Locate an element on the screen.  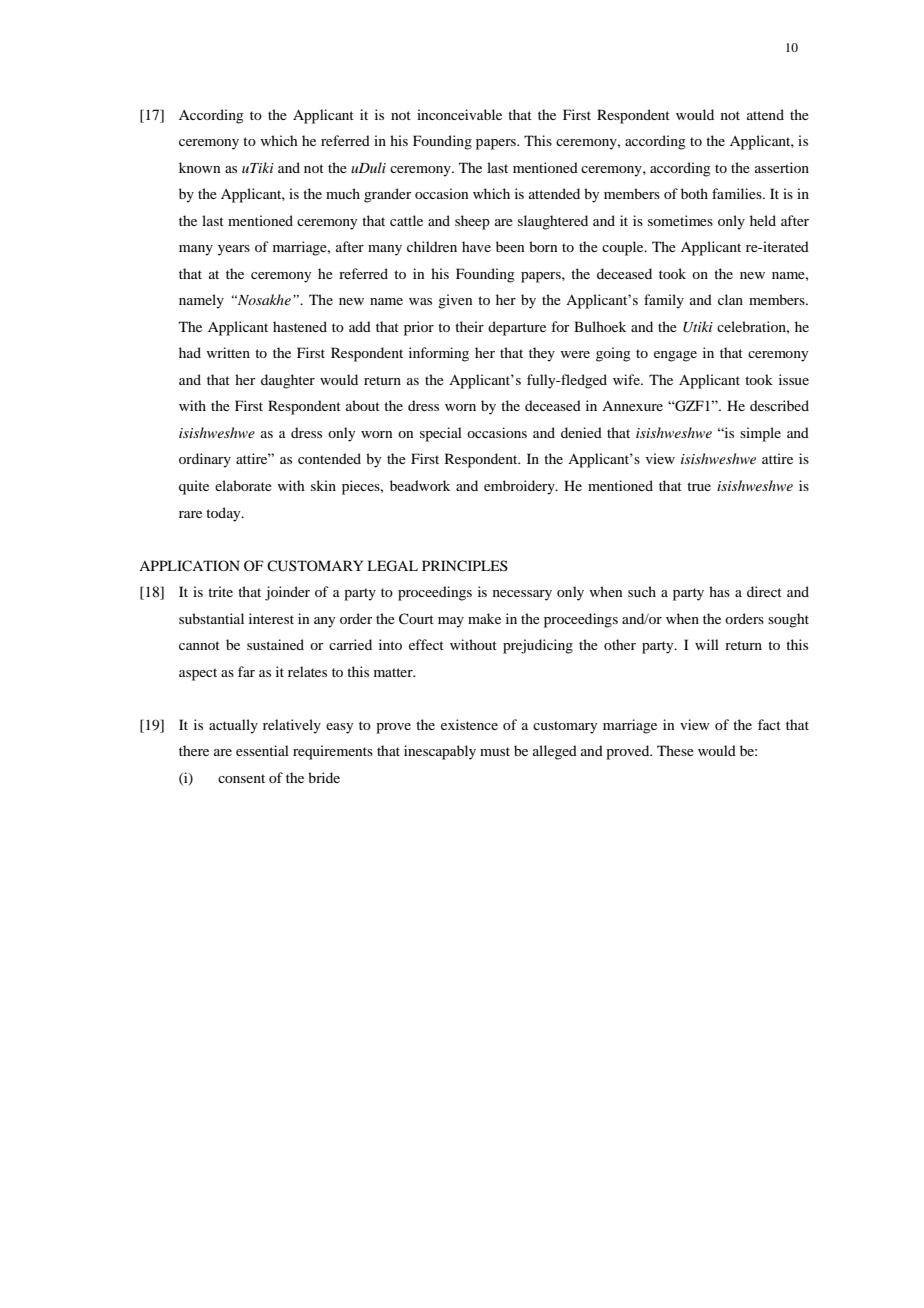
departure is located at coordinates (517, 328).
